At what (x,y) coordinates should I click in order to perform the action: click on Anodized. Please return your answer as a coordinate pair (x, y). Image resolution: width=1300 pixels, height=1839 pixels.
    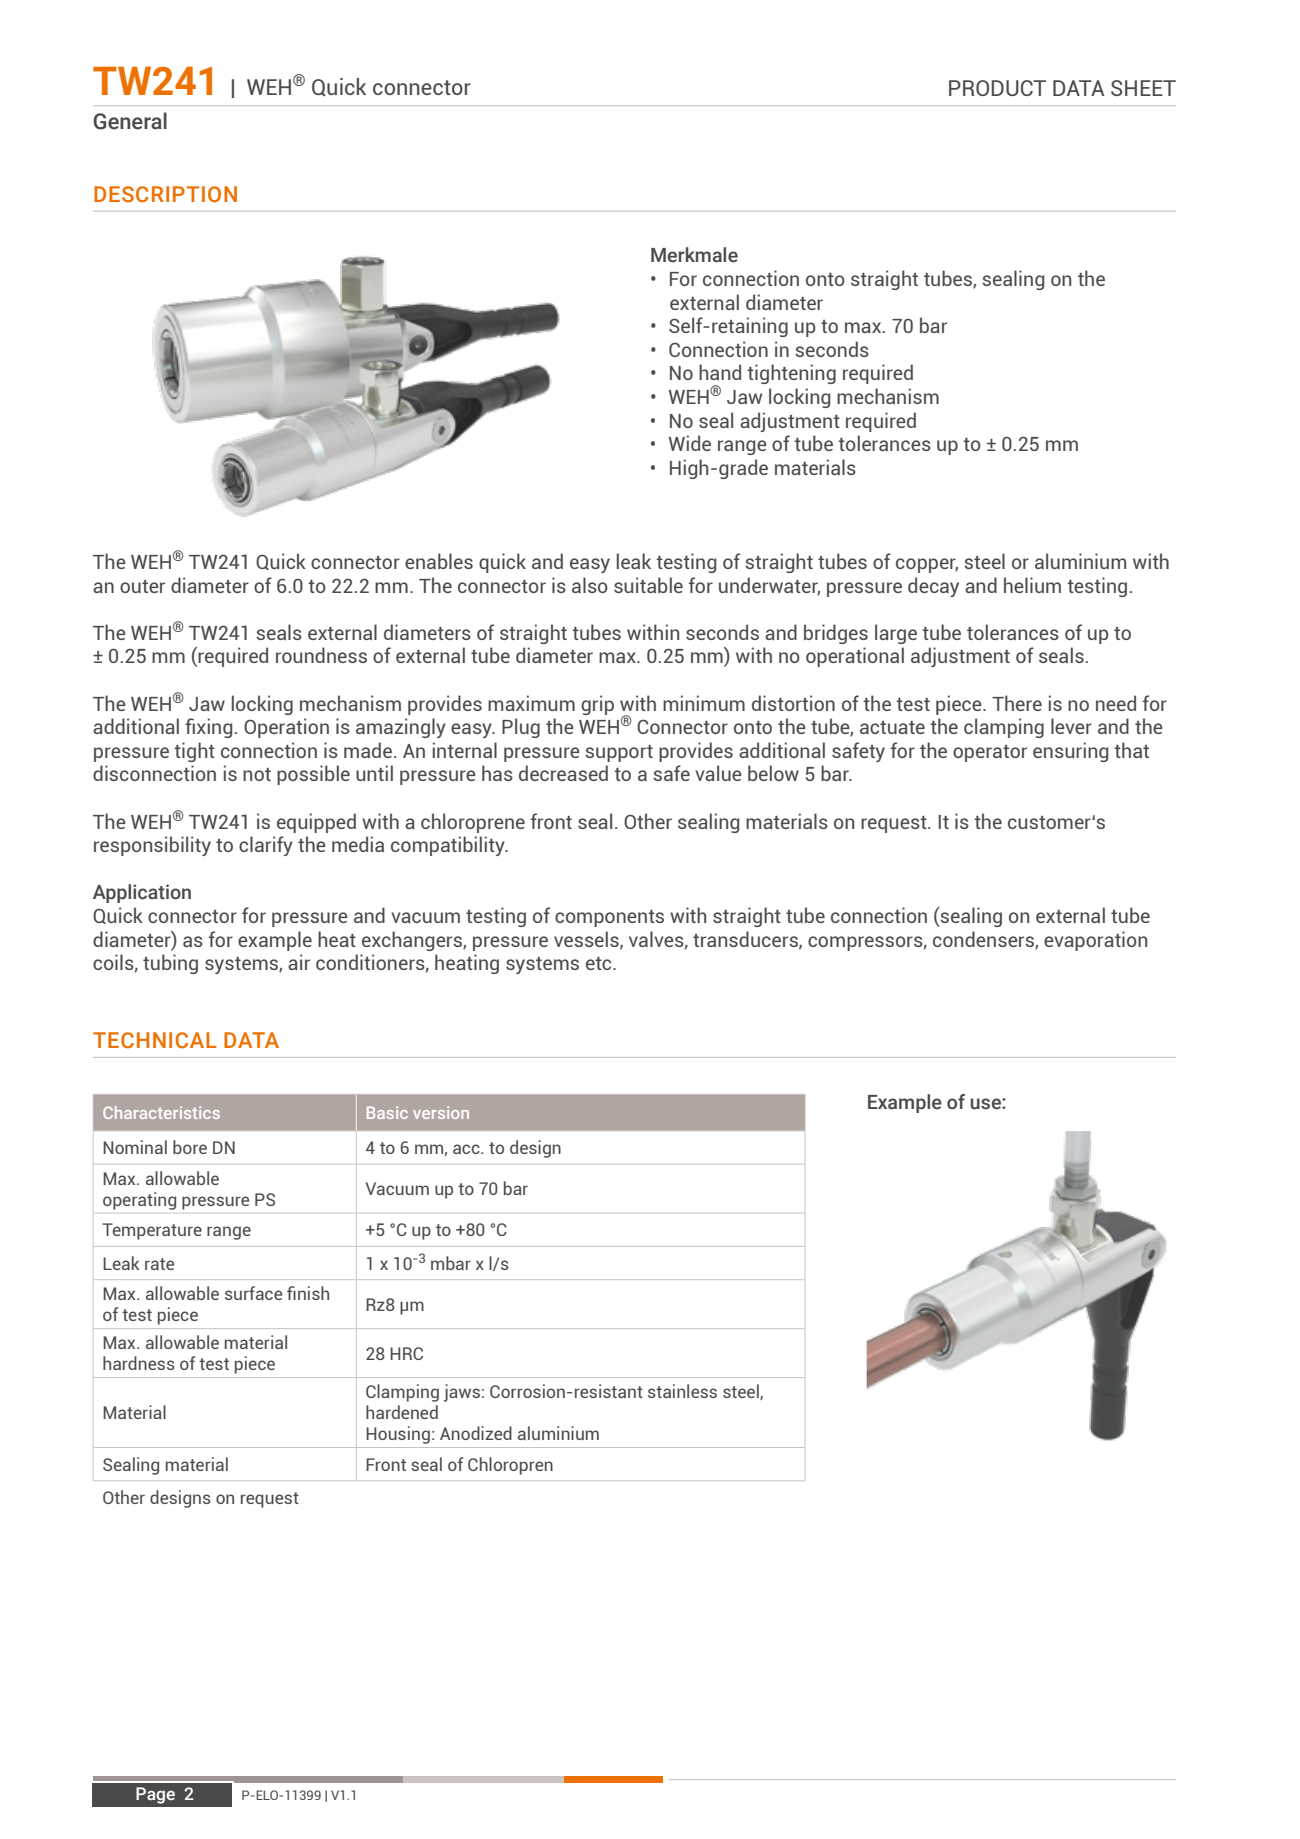
    Looking at the image, I should click on (476, 1433).
